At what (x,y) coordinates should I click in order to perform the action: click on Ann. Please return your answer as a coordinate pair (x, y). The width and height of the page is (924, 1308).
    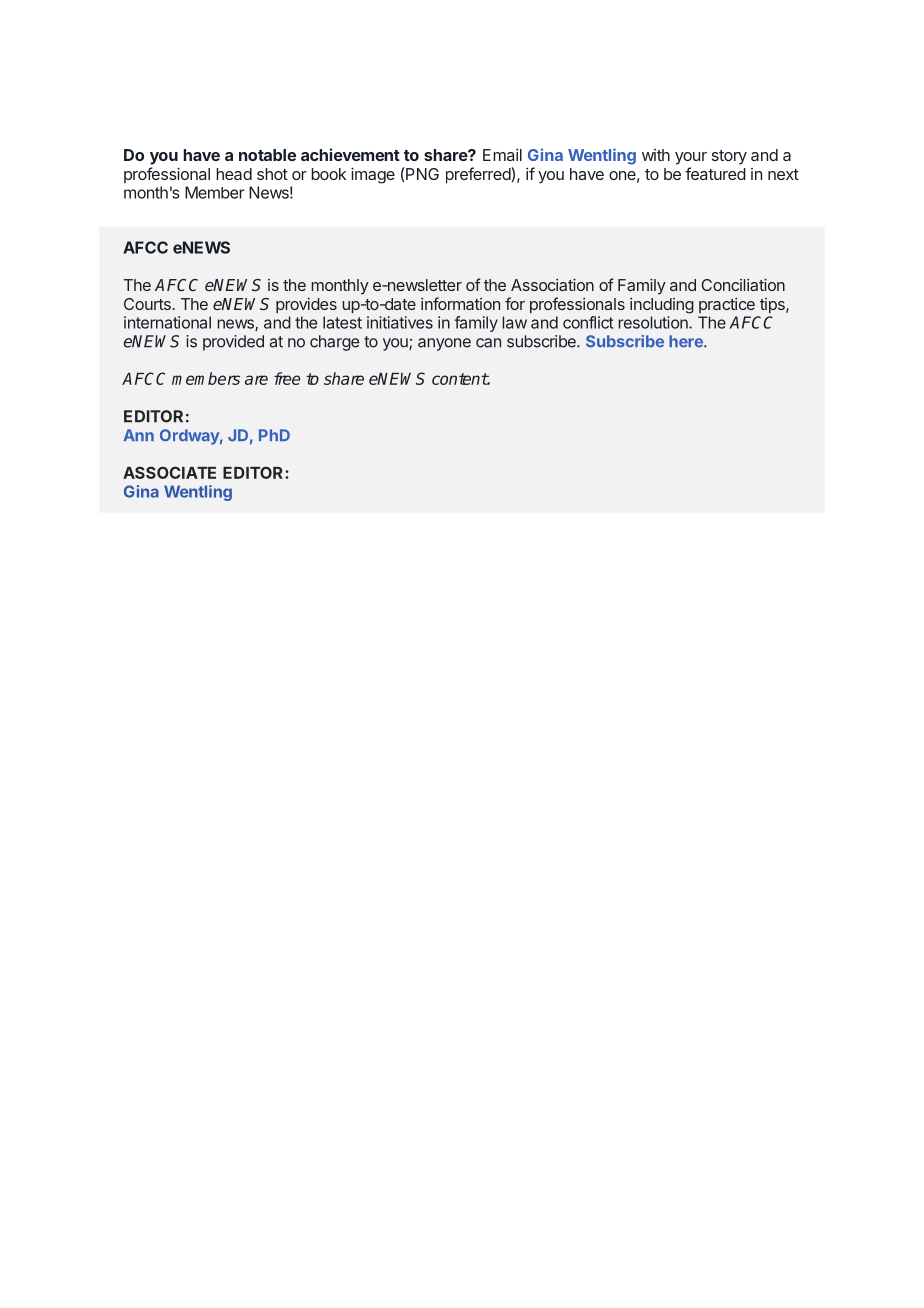
    Looking at the image, I should click on (139, 435).
